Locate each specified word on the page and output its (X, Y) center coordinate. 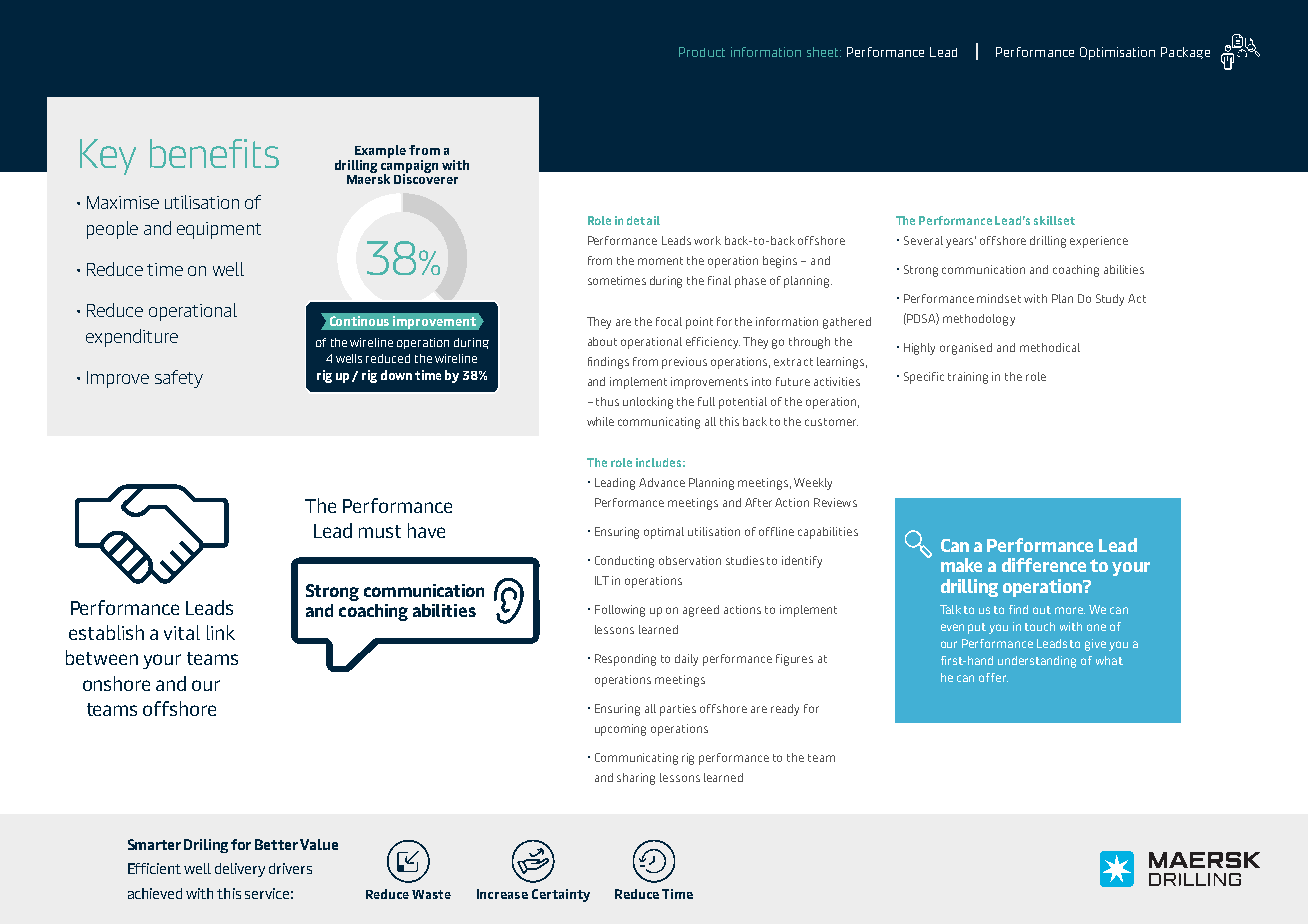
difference (1044, 565)
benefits (214, 153)
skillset (1054, 220)
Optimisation (1117, 53)
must (380, 531)
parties (678, 710)
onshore (116, 683)
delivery (240, 870)
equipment (219, 230)
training (968, 378)
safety (179, 379)
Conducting (624, 562)
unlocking (648, 403)
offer (993, 677)
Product (702, 52)
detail (643, 220)
